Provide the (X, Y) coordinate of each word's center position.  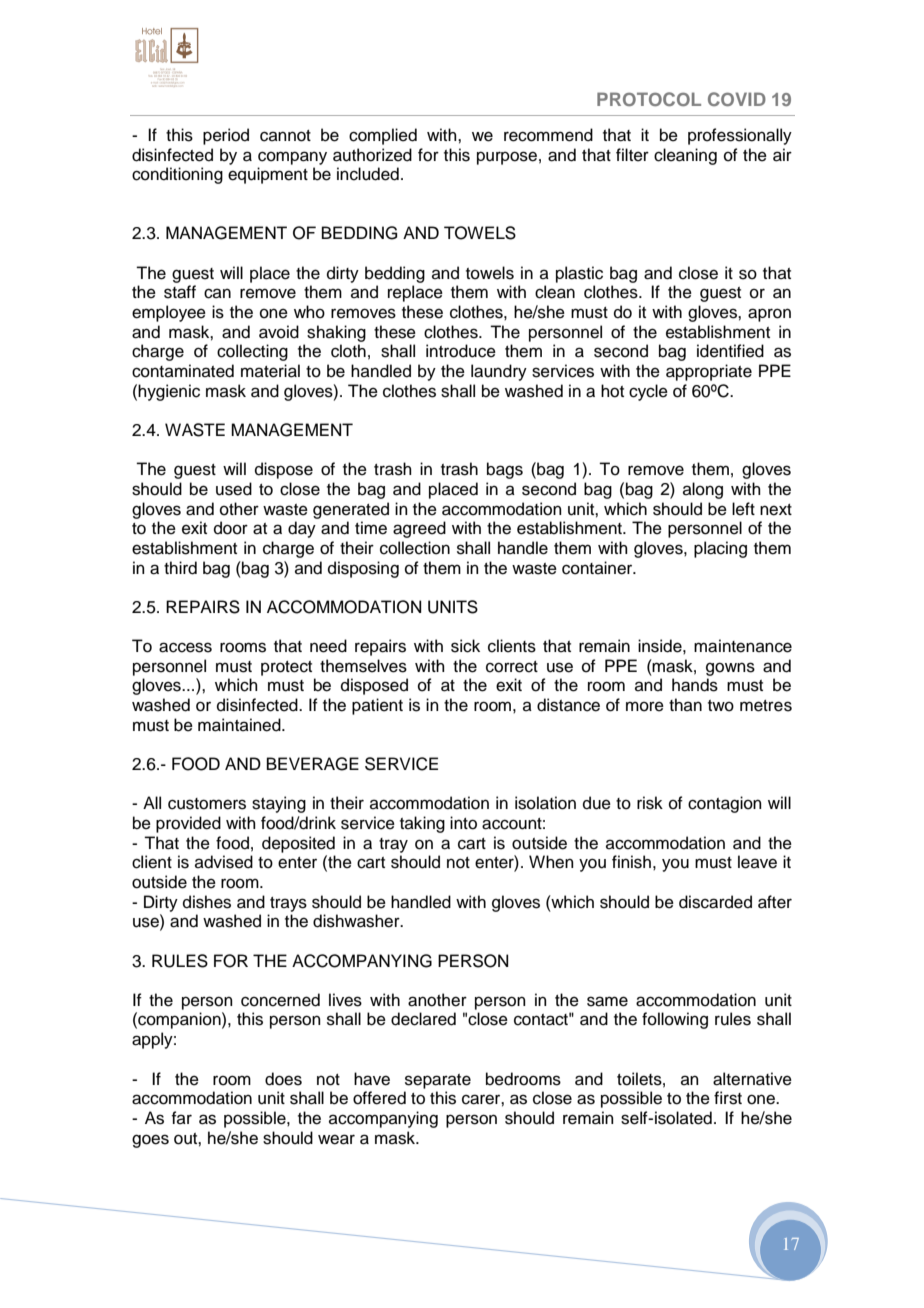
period (226, 136)
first (728, 1098)
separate (438, 1081)
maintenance (743, 646)
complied (383, 136)
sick (465, 646)
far (181, 1117)
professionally (740, 136)
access (185, 647)
